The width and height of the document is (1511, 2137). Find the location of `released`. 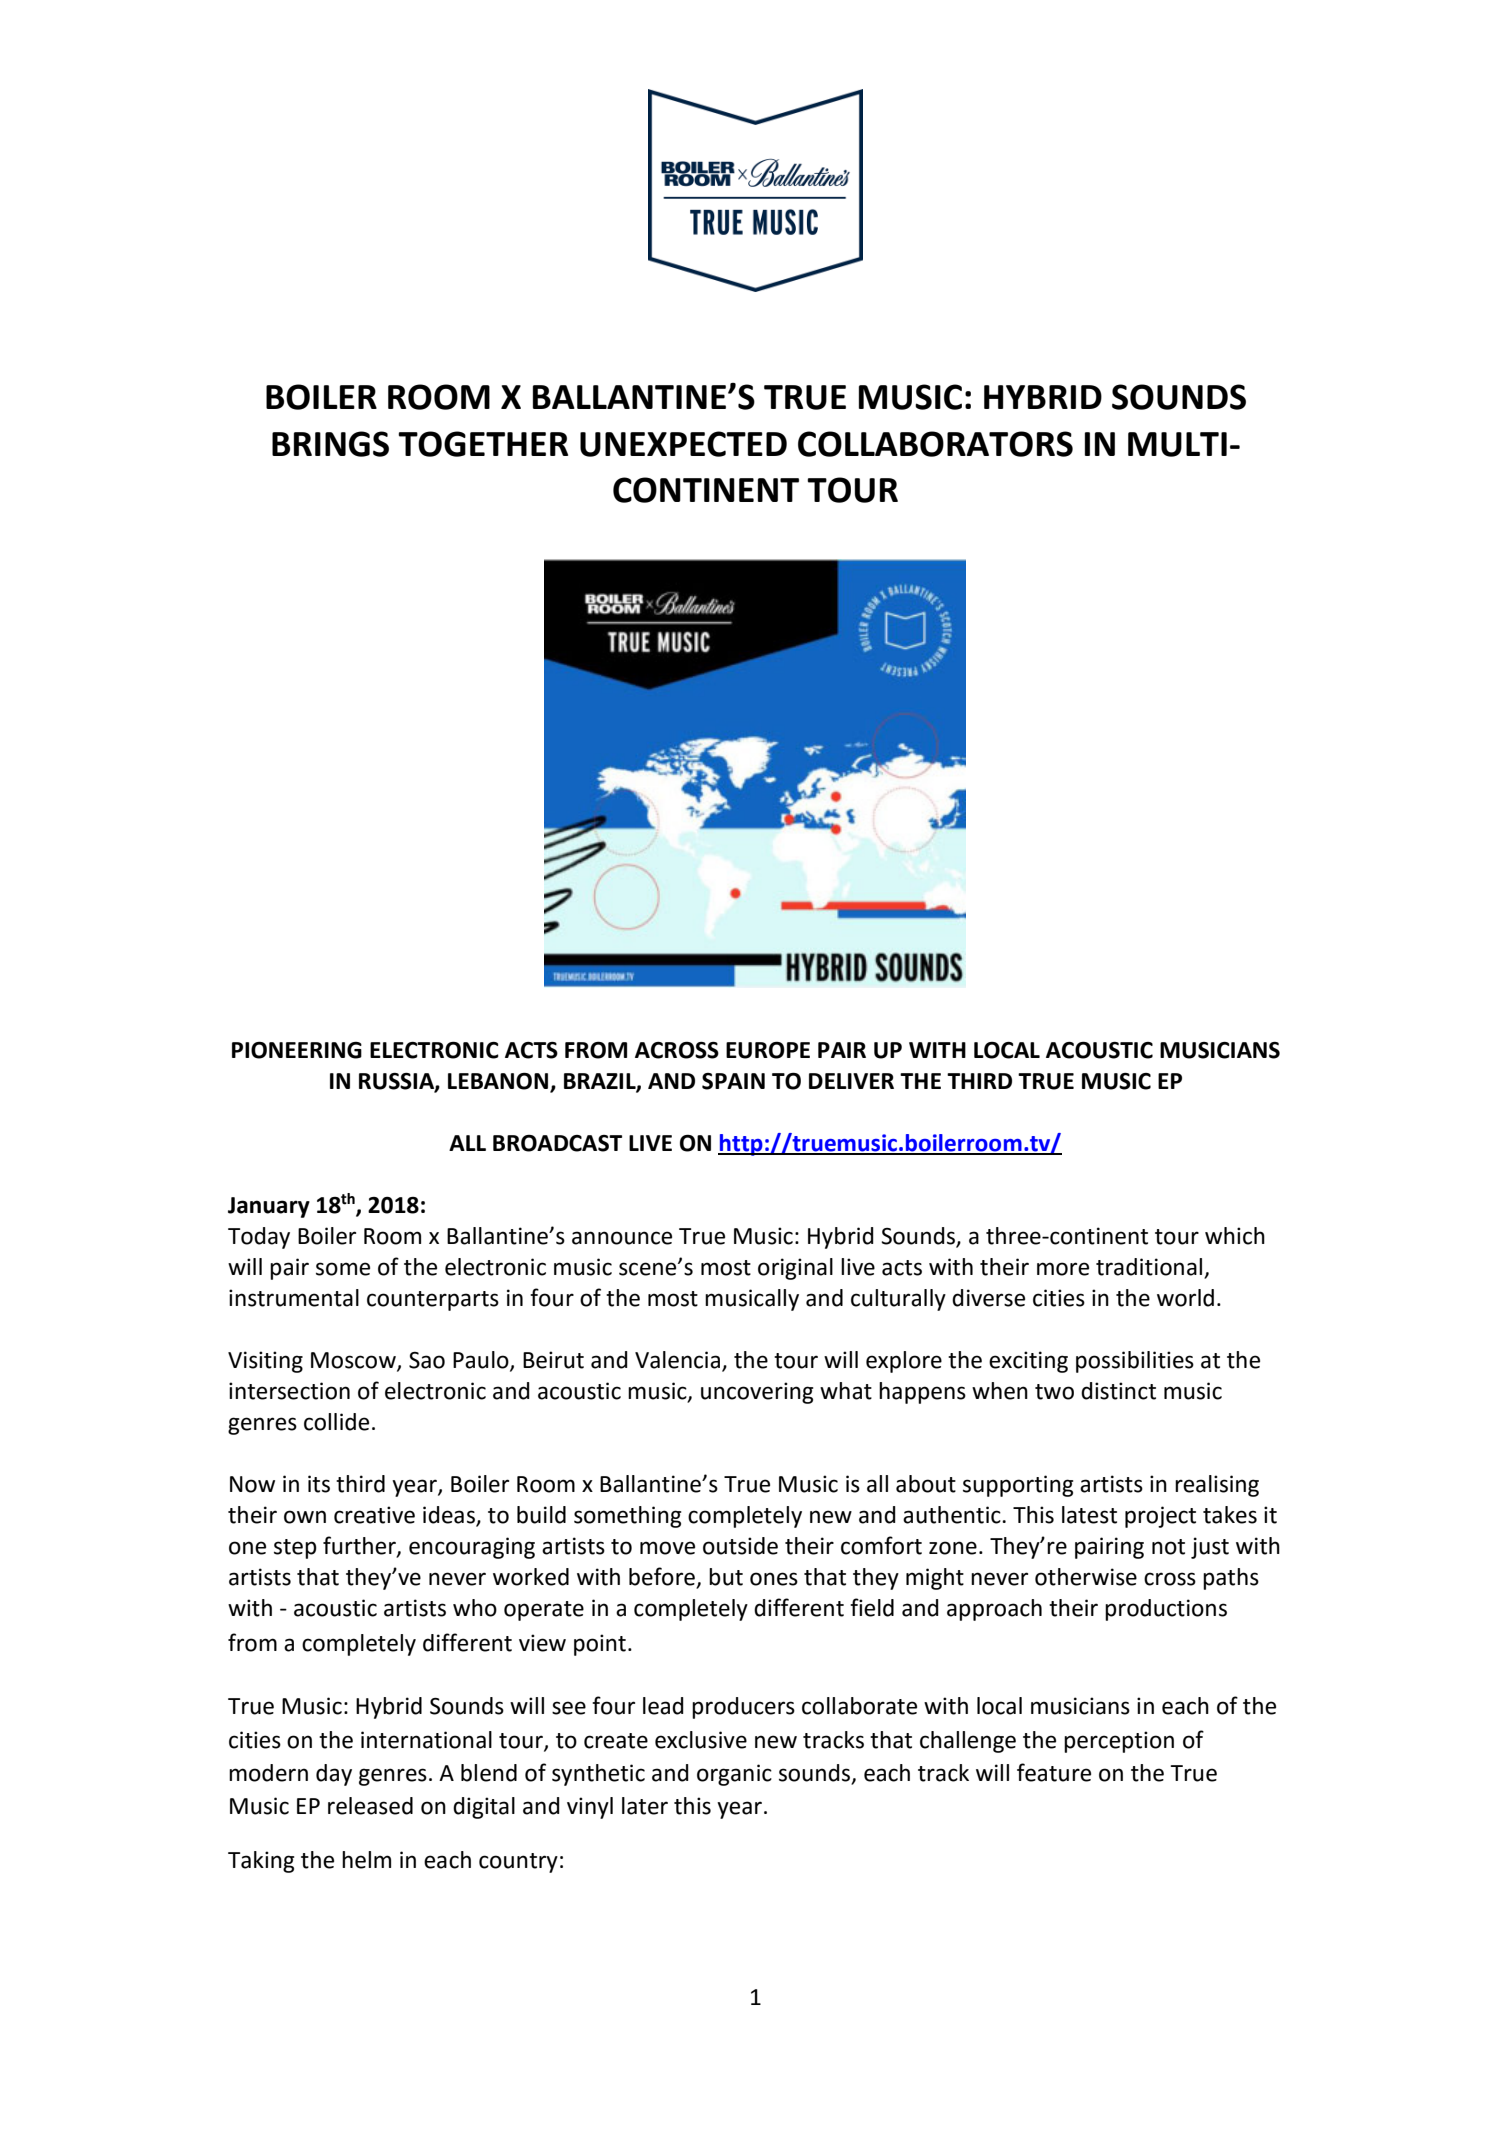

released is located at coordinates (370, 1806).
